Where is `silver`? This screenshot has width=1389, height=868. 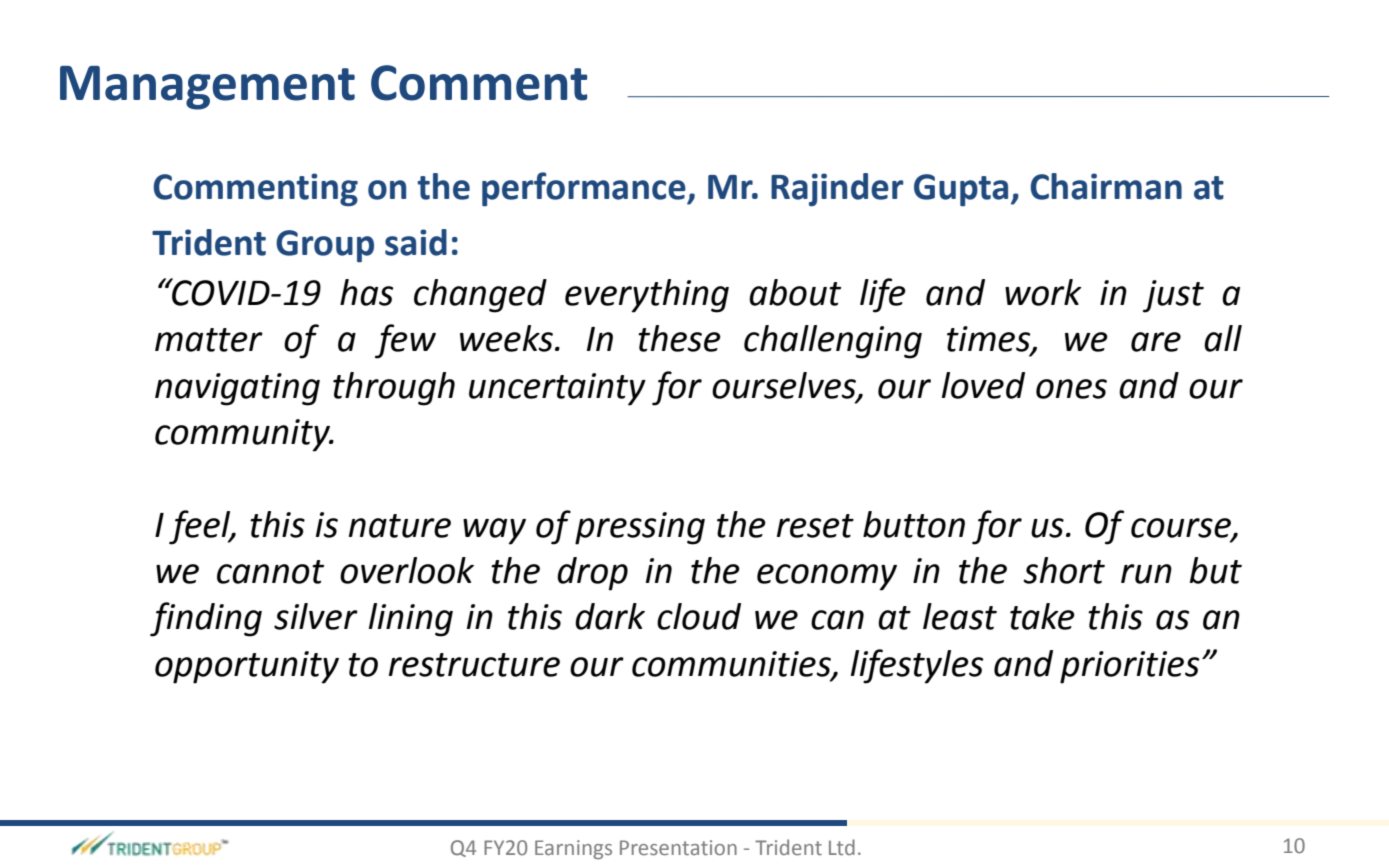 silver is located at coordinates (316, 616).
